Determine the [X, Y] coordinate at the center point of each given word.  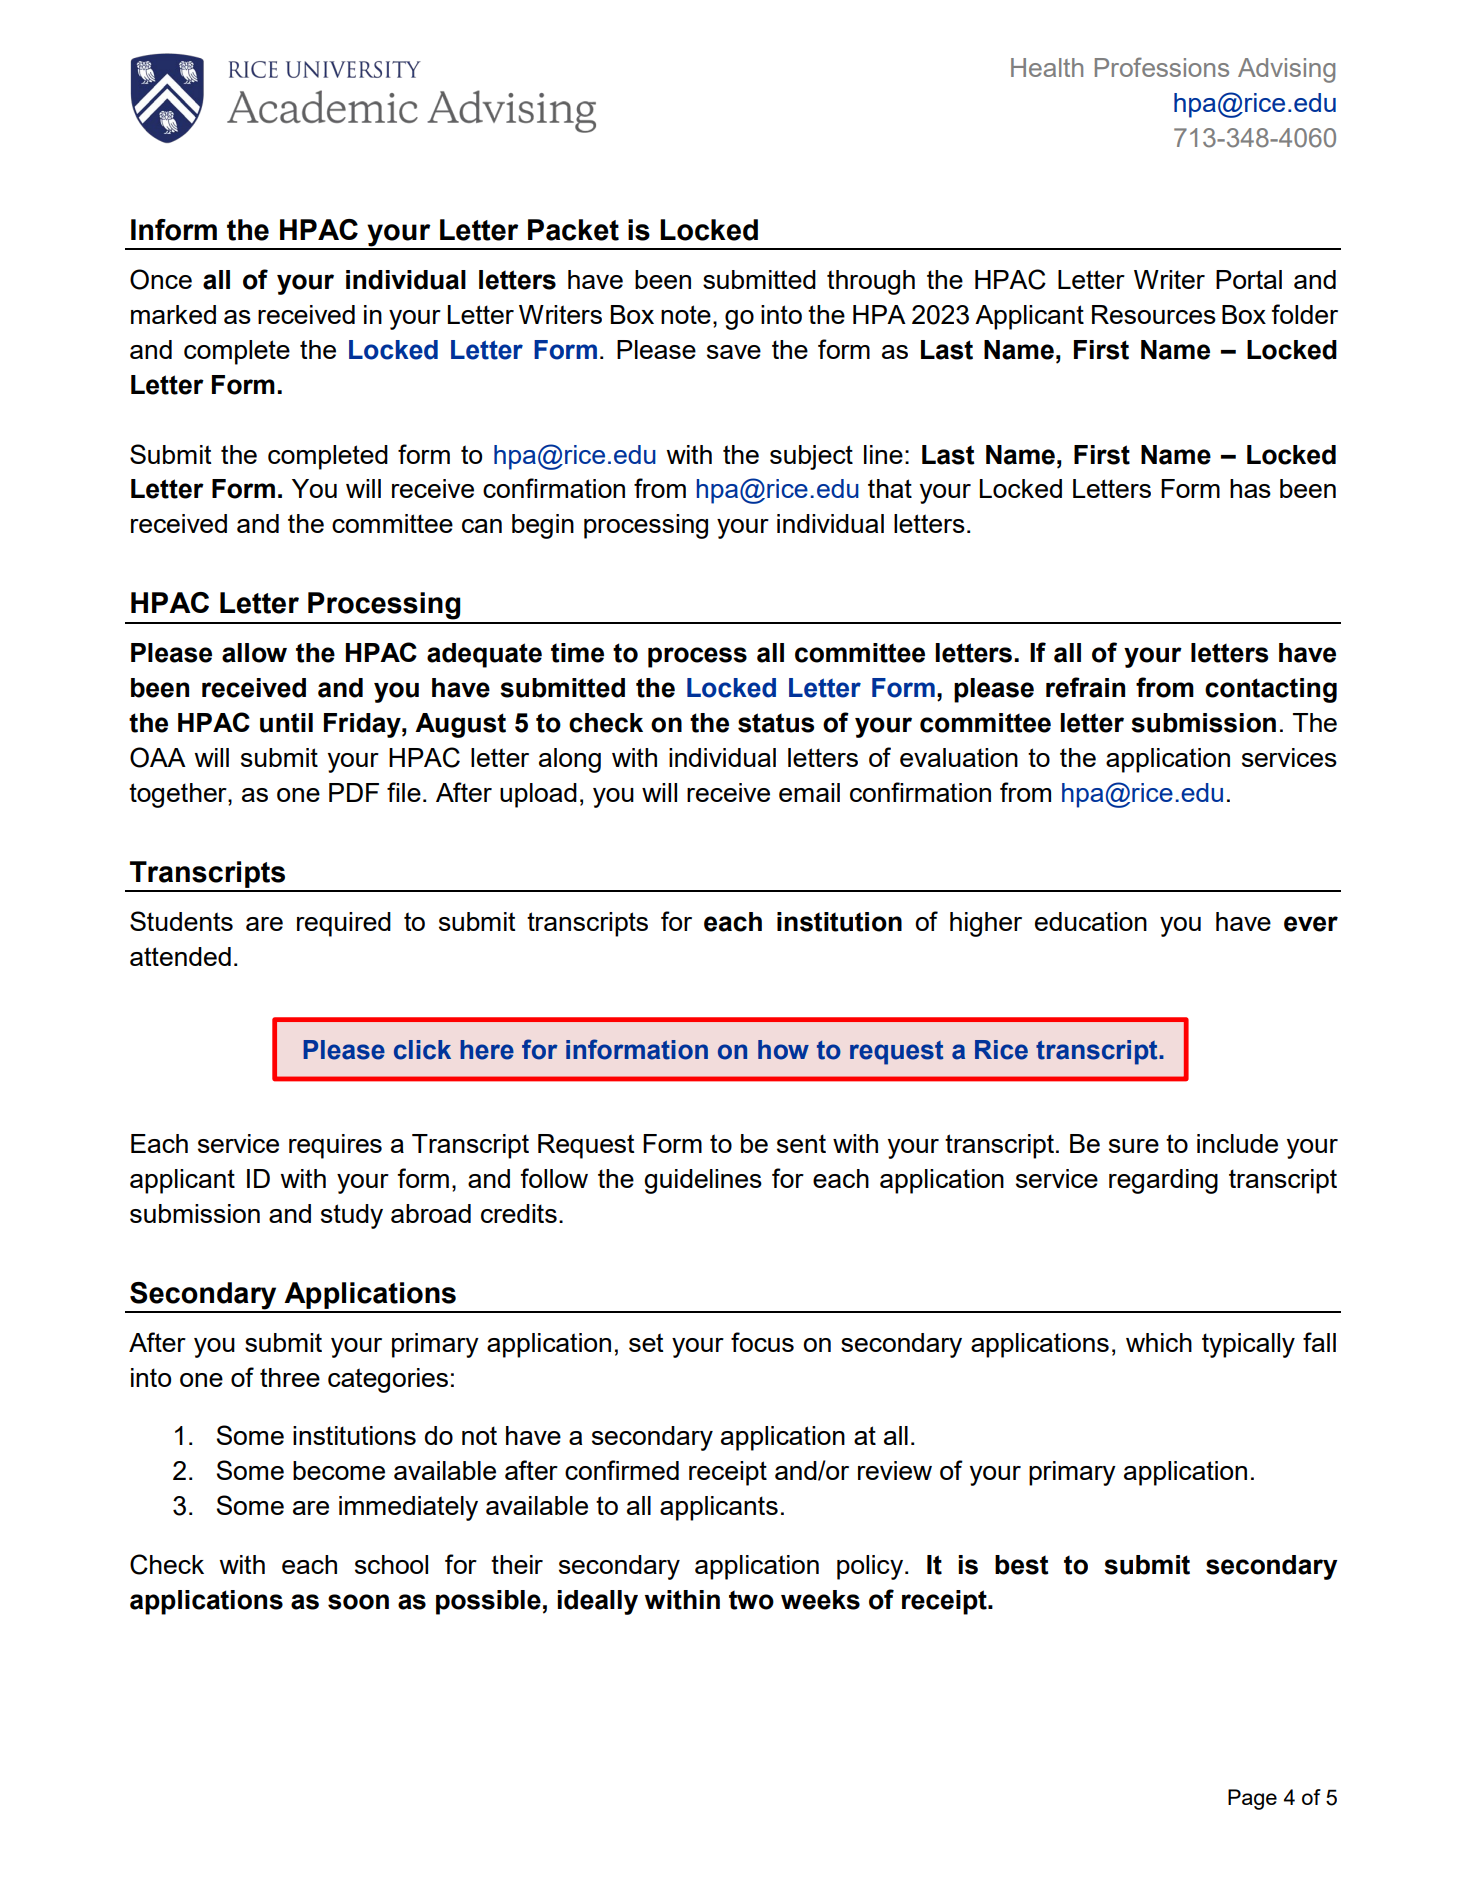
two [751, 1600]
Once [161, 279]
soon [358, 1602]
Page [1252, 1799]
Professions [1162, 67]
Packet [573, 230]
